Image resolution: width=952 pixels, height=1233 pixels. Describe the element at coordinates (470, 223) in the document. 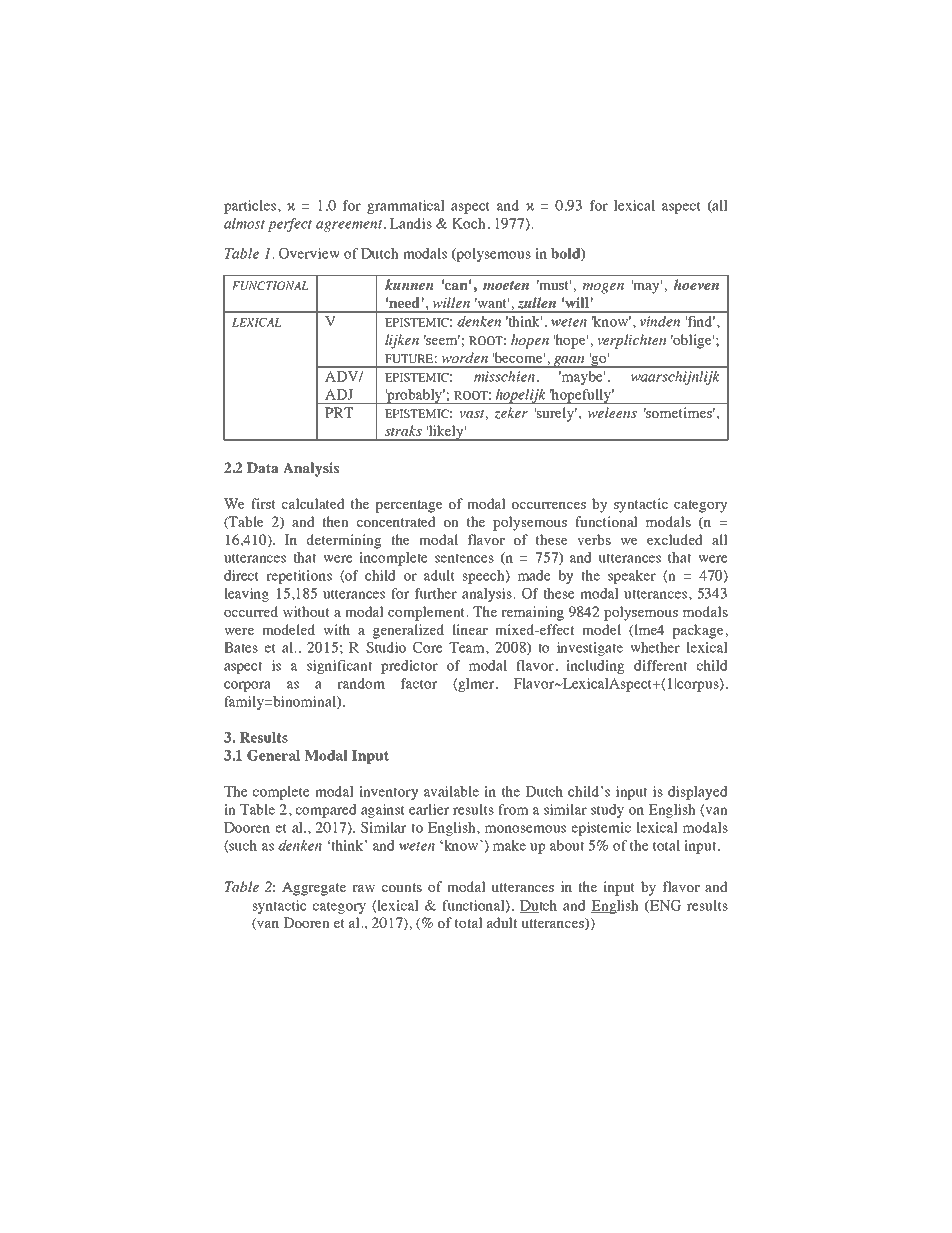

I see `Koch` at that location.
